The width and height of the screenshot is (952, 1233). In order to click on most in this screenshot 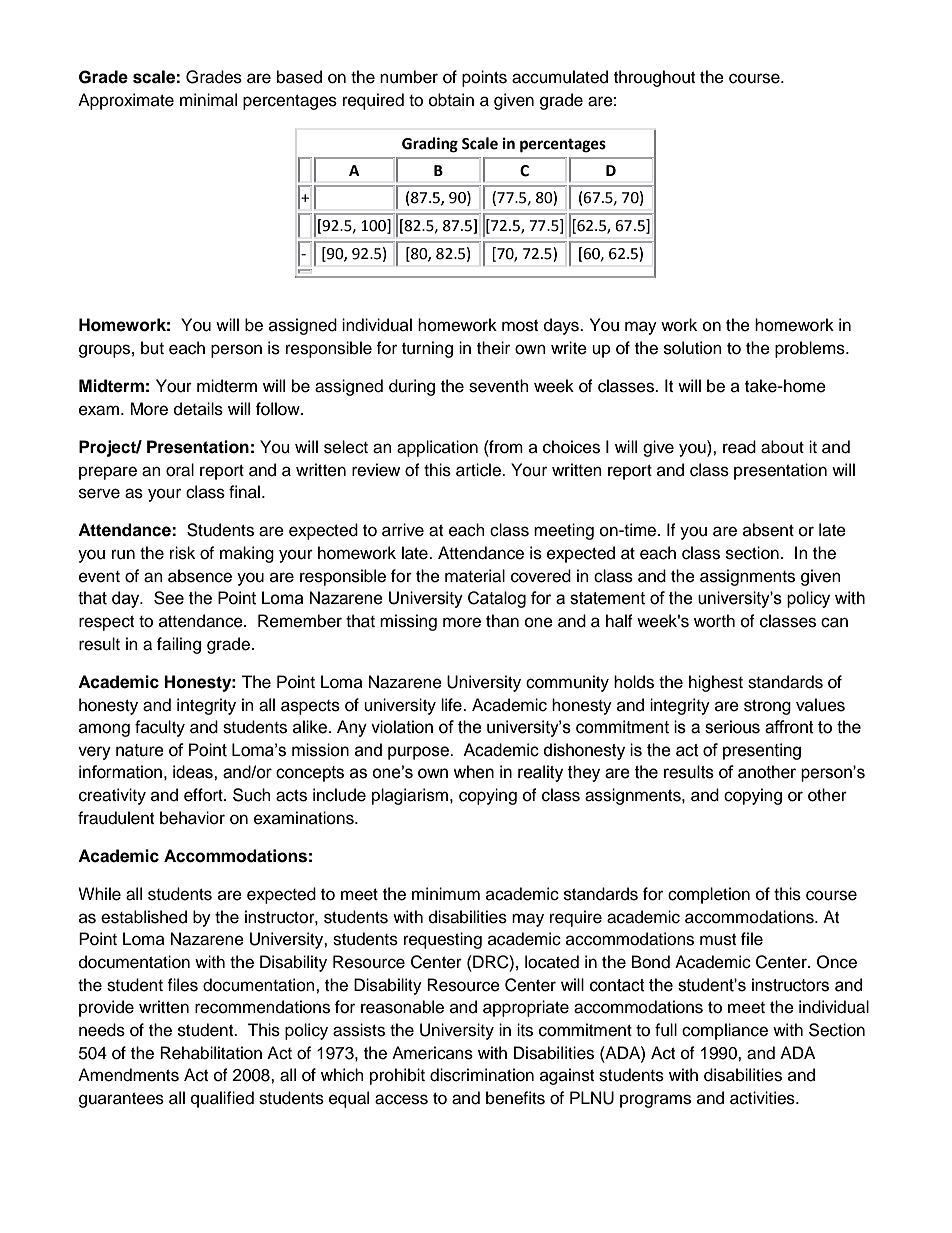, I will do `click(520, 326)`.
